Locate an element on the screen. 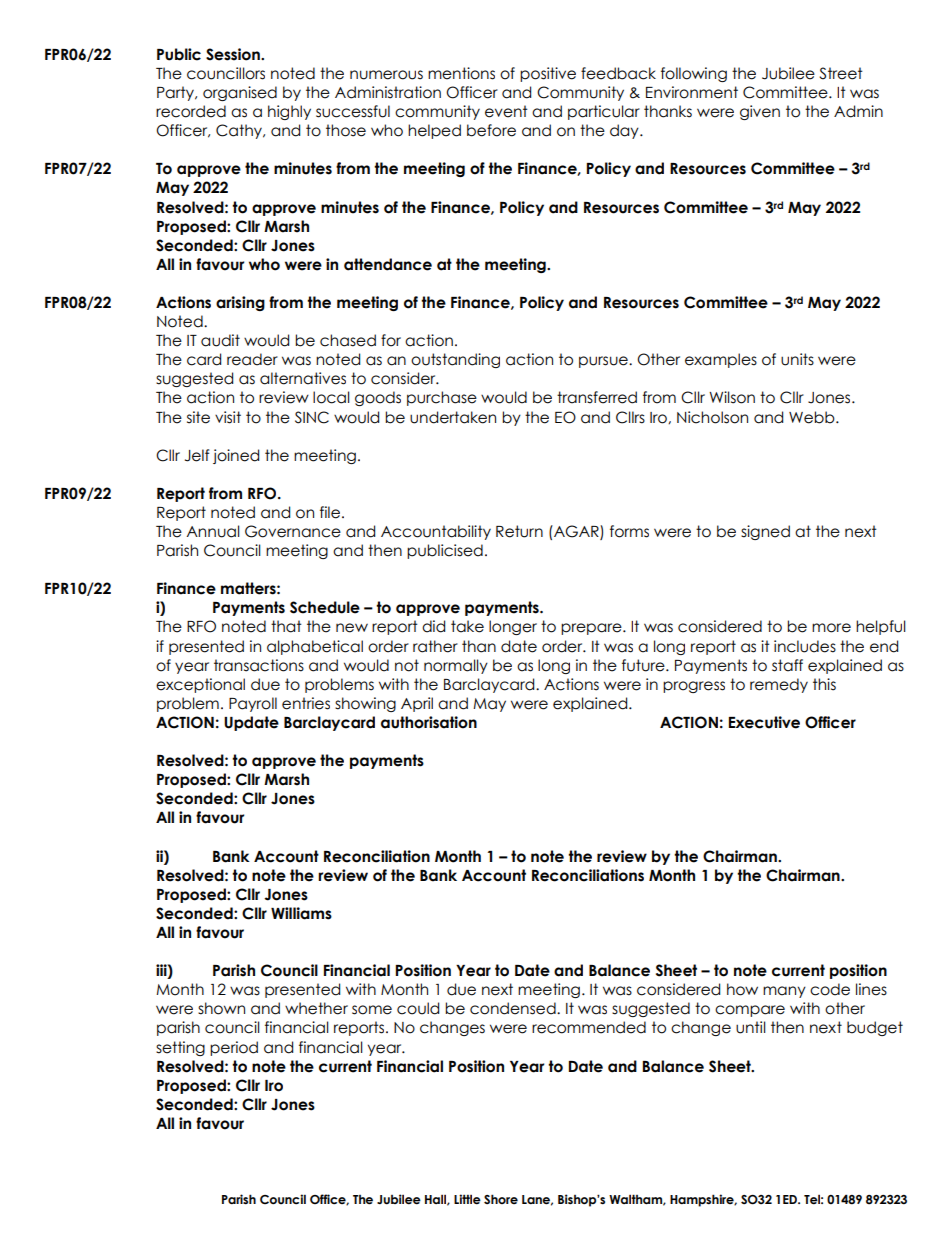 This screenshot has width=952, height=1233. positive is located at coordinates (548, 74).
